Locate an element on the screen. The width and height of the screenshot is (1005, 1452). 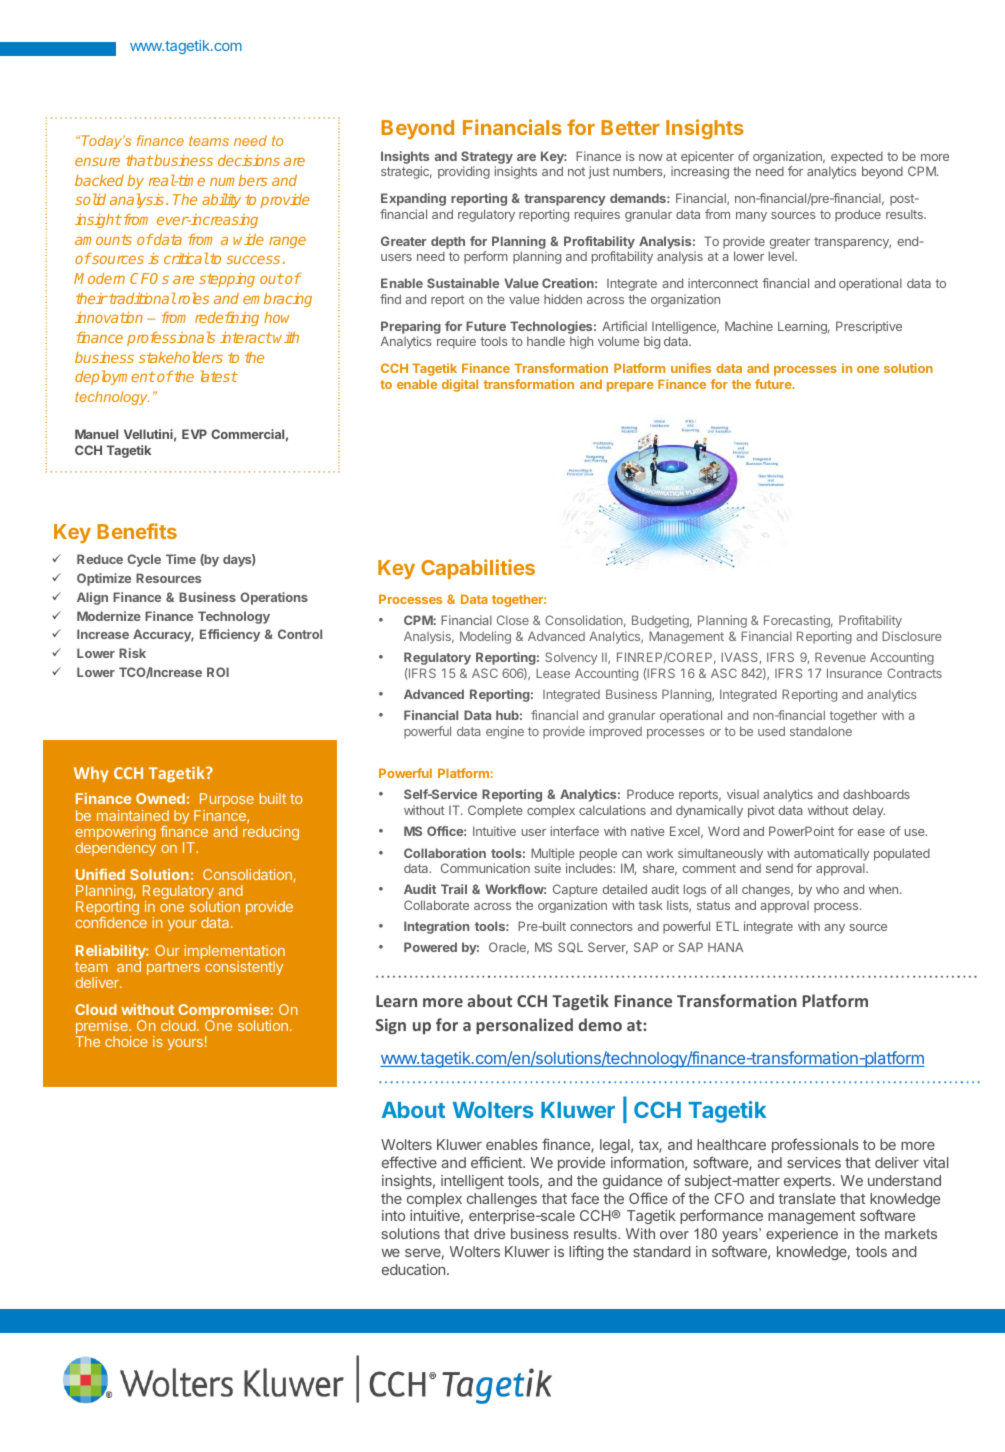
expected is located at coordinates (857, 157).
